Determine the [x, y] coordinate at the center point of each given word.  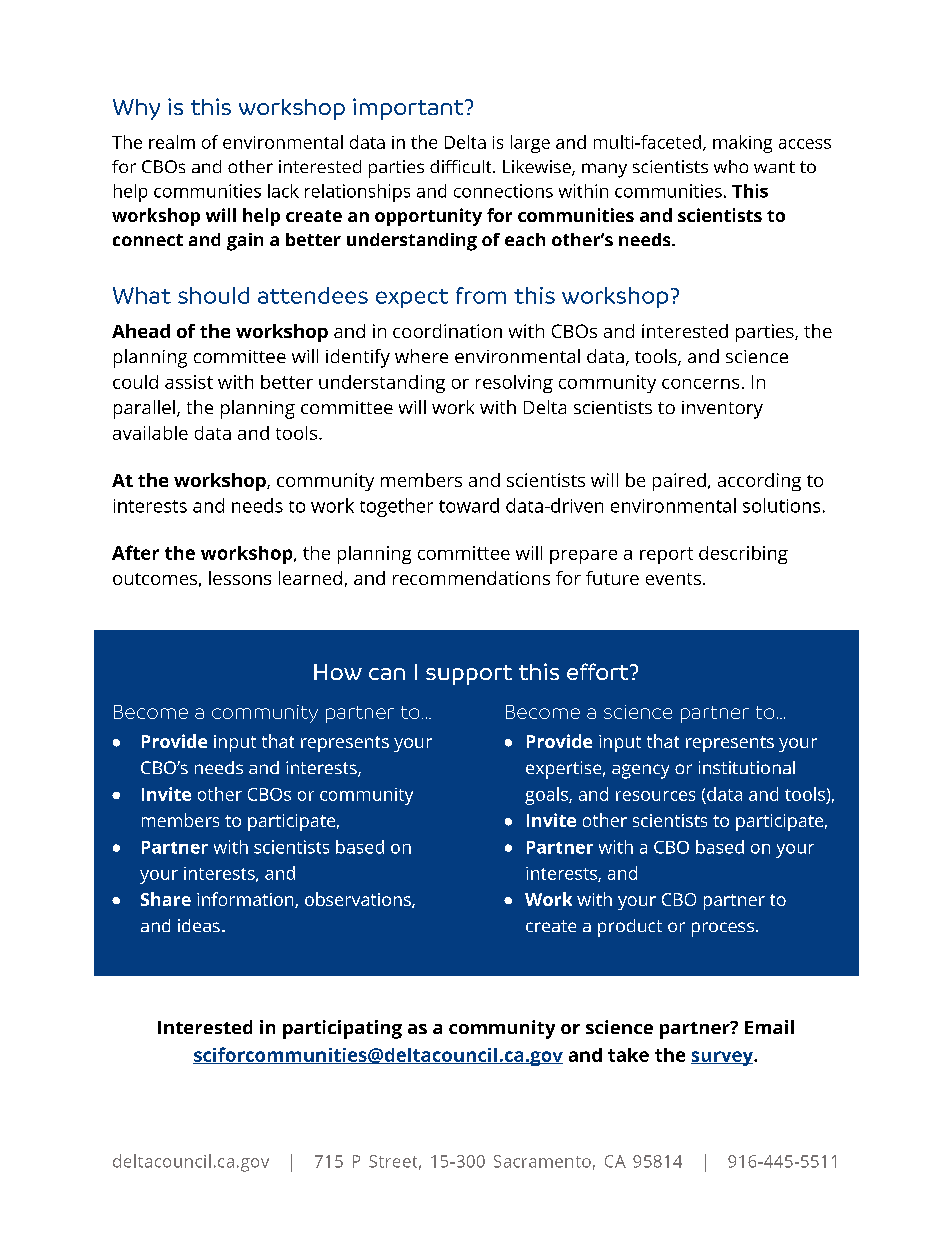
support [469, 675]
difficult [462, 166]
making [742, 144]
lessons [240, 578]
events [673, 579]
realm [172, 142]
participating [342, 1029]
